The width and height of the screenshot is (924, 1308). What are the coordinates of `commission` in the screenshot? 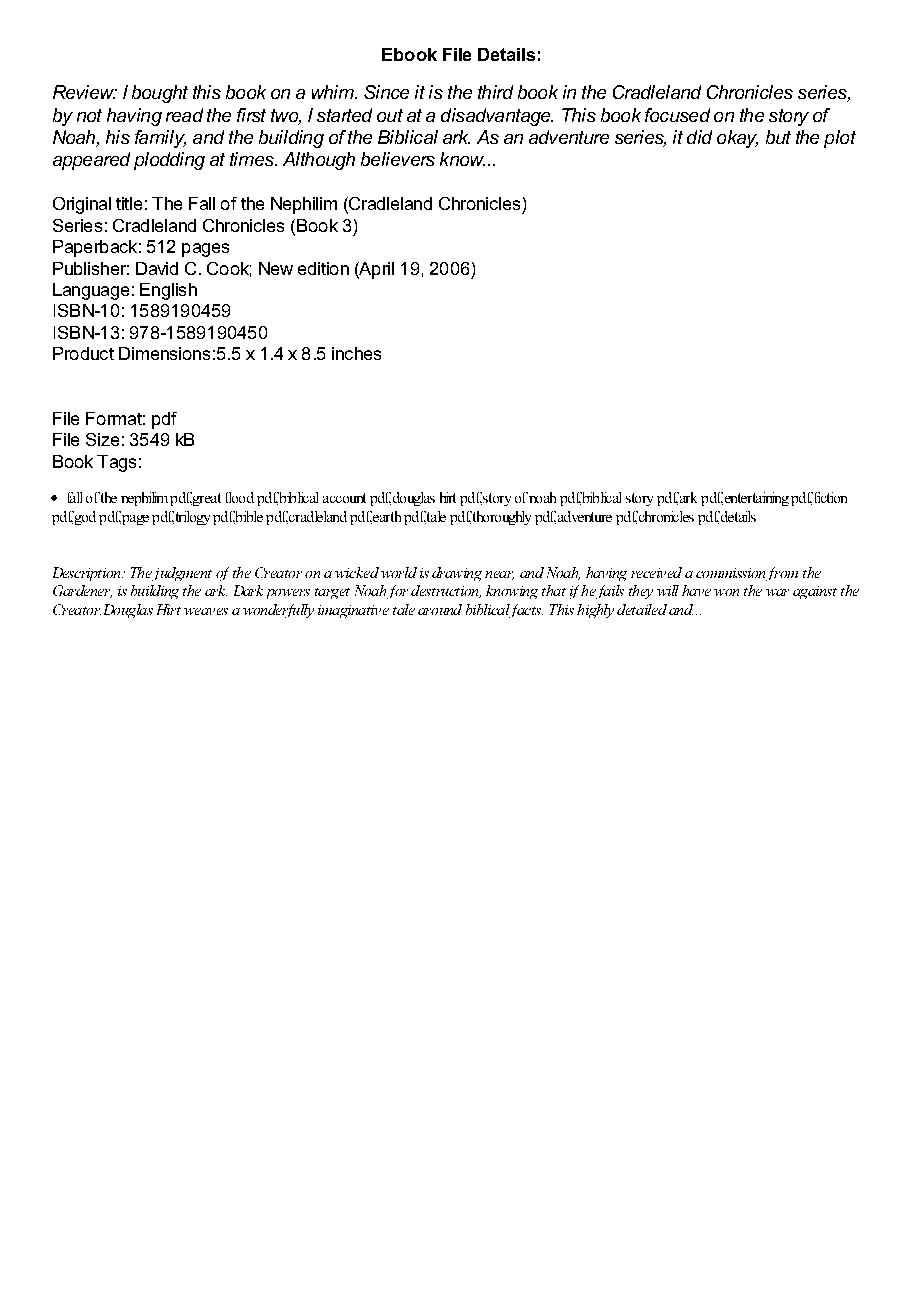 It's located at (730, 573).
